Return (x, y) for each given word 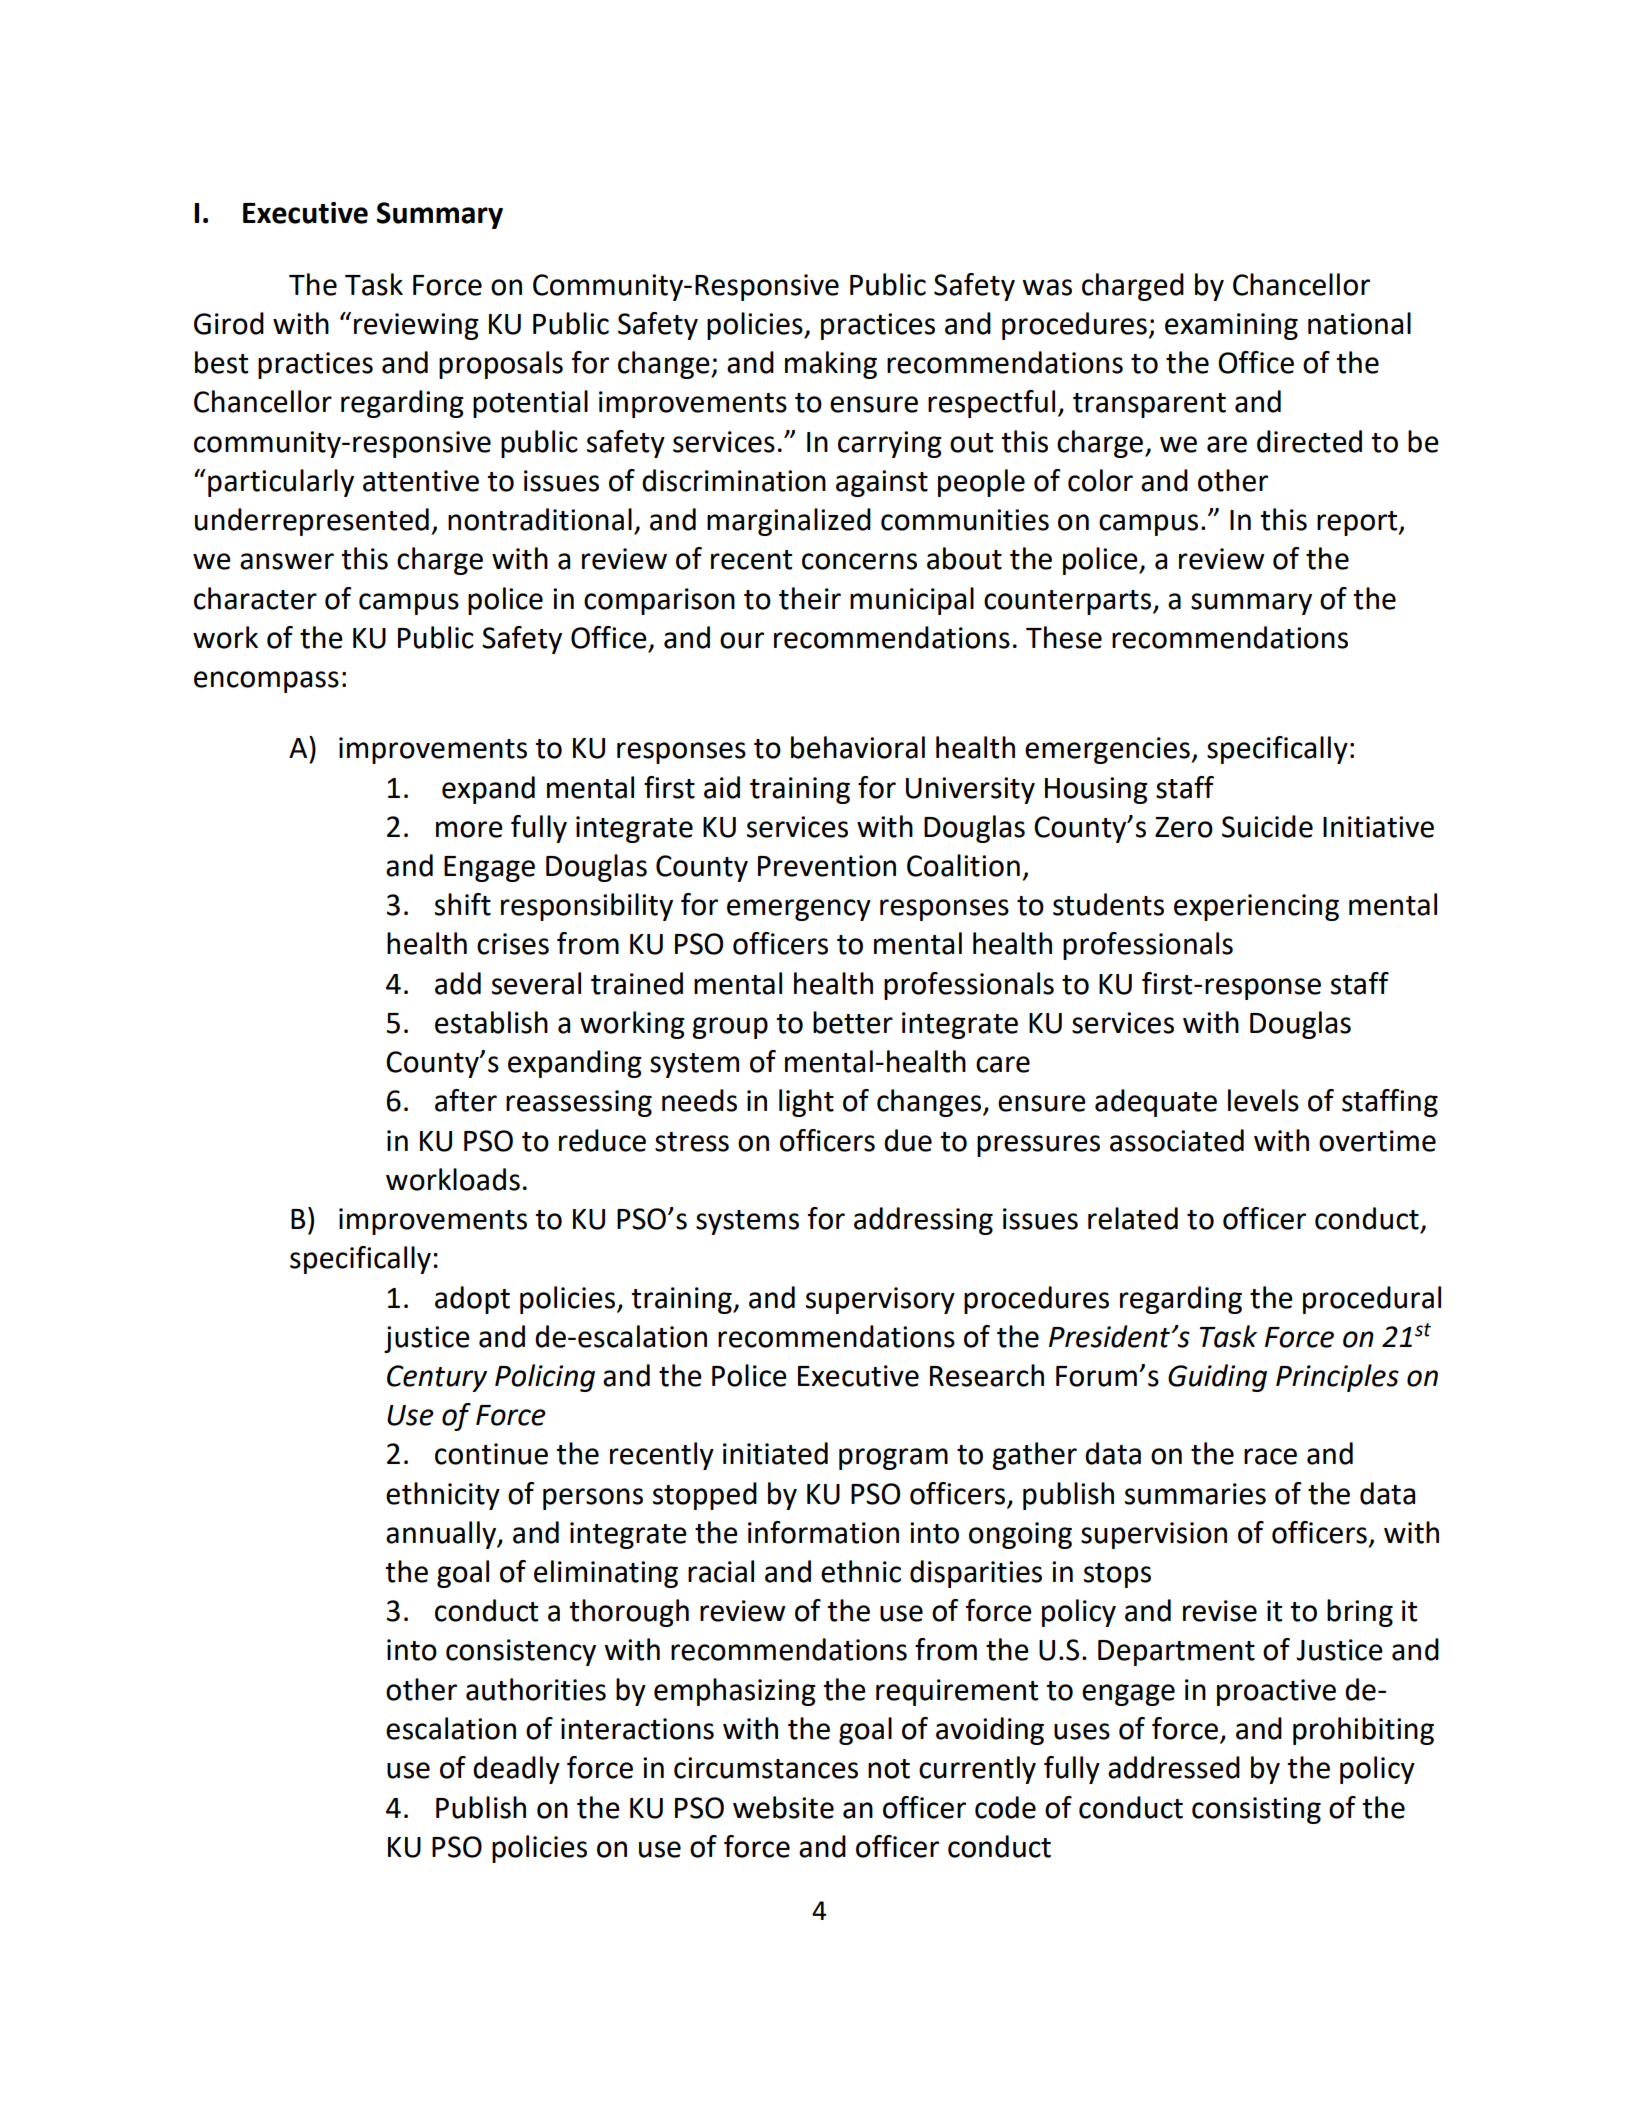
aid (722, 787)
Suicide (1267, 826)
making (831, 365)
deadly (516, 1770)
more (469, 829)
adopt (472, 1300)
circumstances (766, 1768)
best (221, 362)
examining (1231, 326)
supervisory (880, 1300)
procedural (1372, 1300)
